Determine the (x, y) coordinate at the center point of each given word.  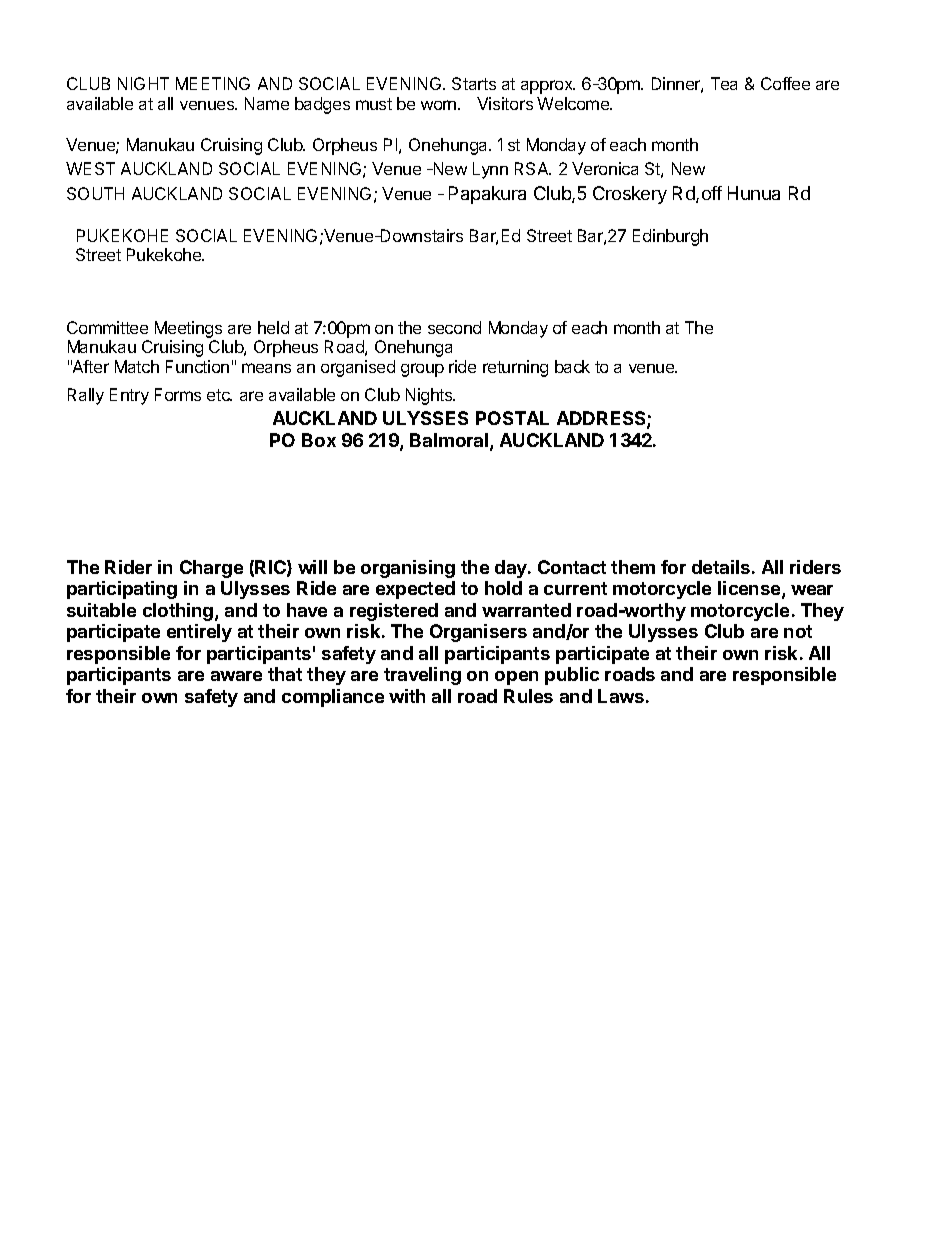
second (454, 327)
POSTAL (512, 418)
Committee (107, 327)
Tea (724, 83)
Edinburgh (670, 237)
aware (236, 676)
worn (440, 105)
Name (267, 103)
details (721, 567)
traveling (422, 676)
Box (319, 440)
